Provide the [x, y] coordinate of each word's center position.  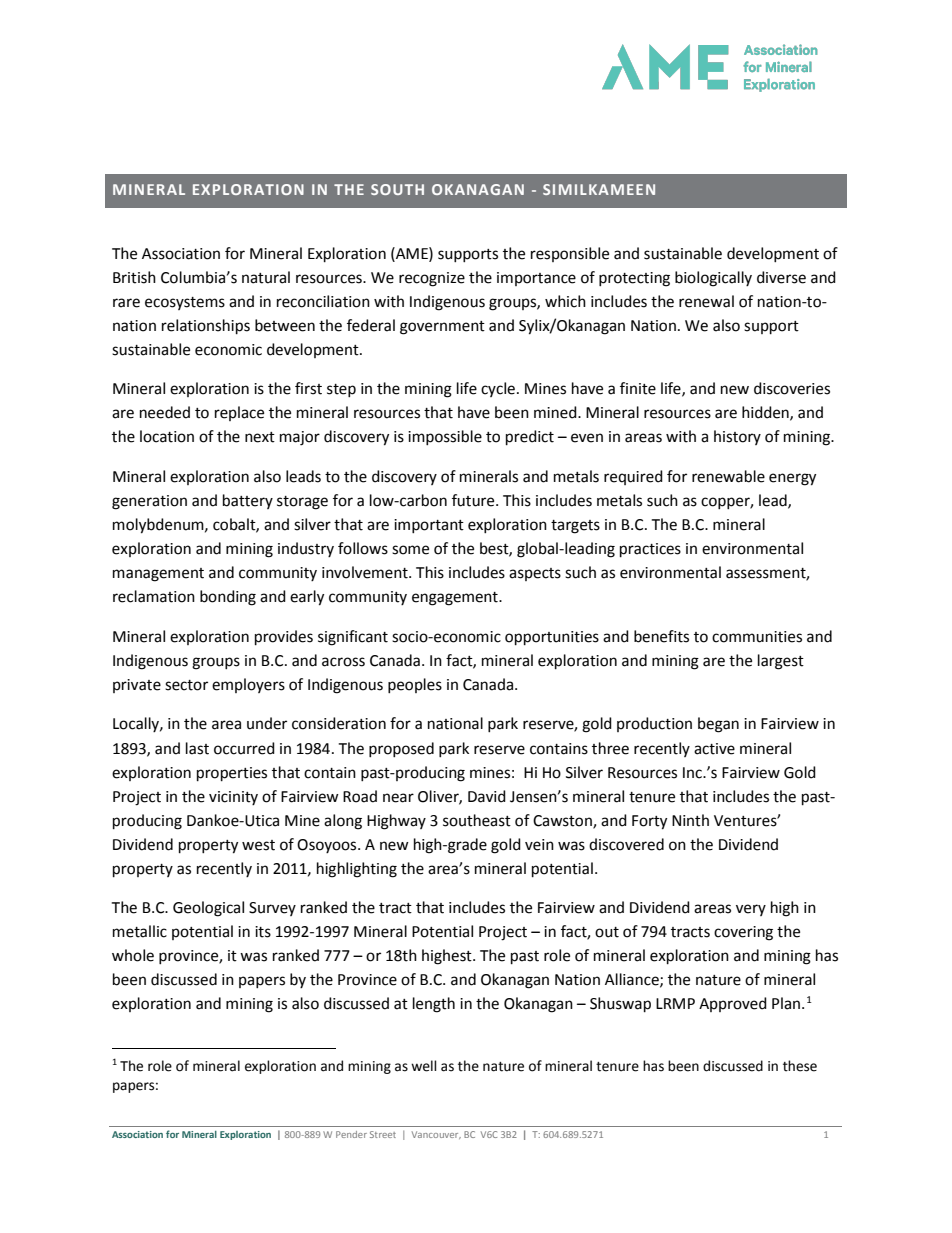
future [474, 500]
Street [383, 1134]
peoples [415, 685]
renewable [728, 476]
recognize [432, 279]
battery [248, 501]
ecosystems [185, 303]
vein [539, 845]
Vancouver [436, 1135]
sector [186, 685]
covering [743, 933]
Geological [208, 909]
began [718, 725]
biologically [713, 279]
